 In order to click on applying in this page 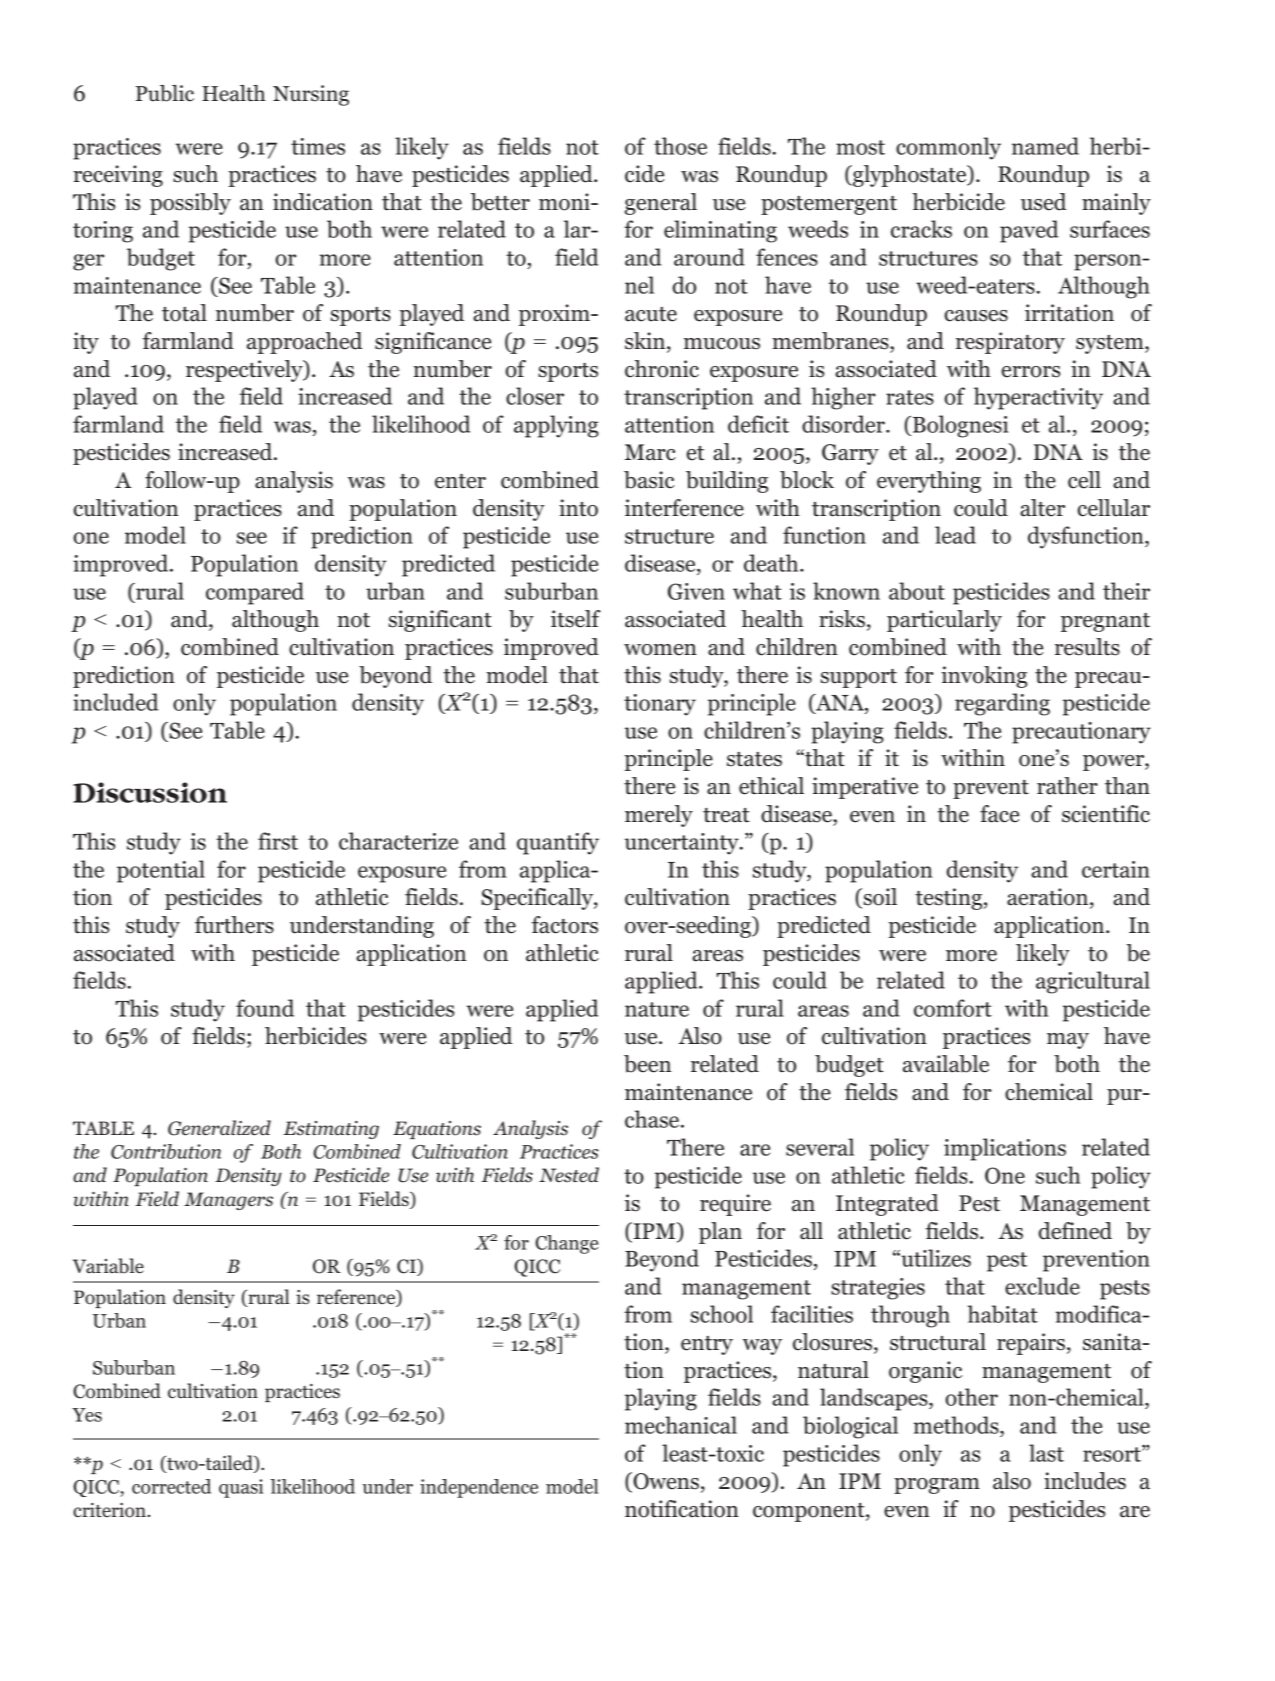, I will do `click(556, 426)`.
